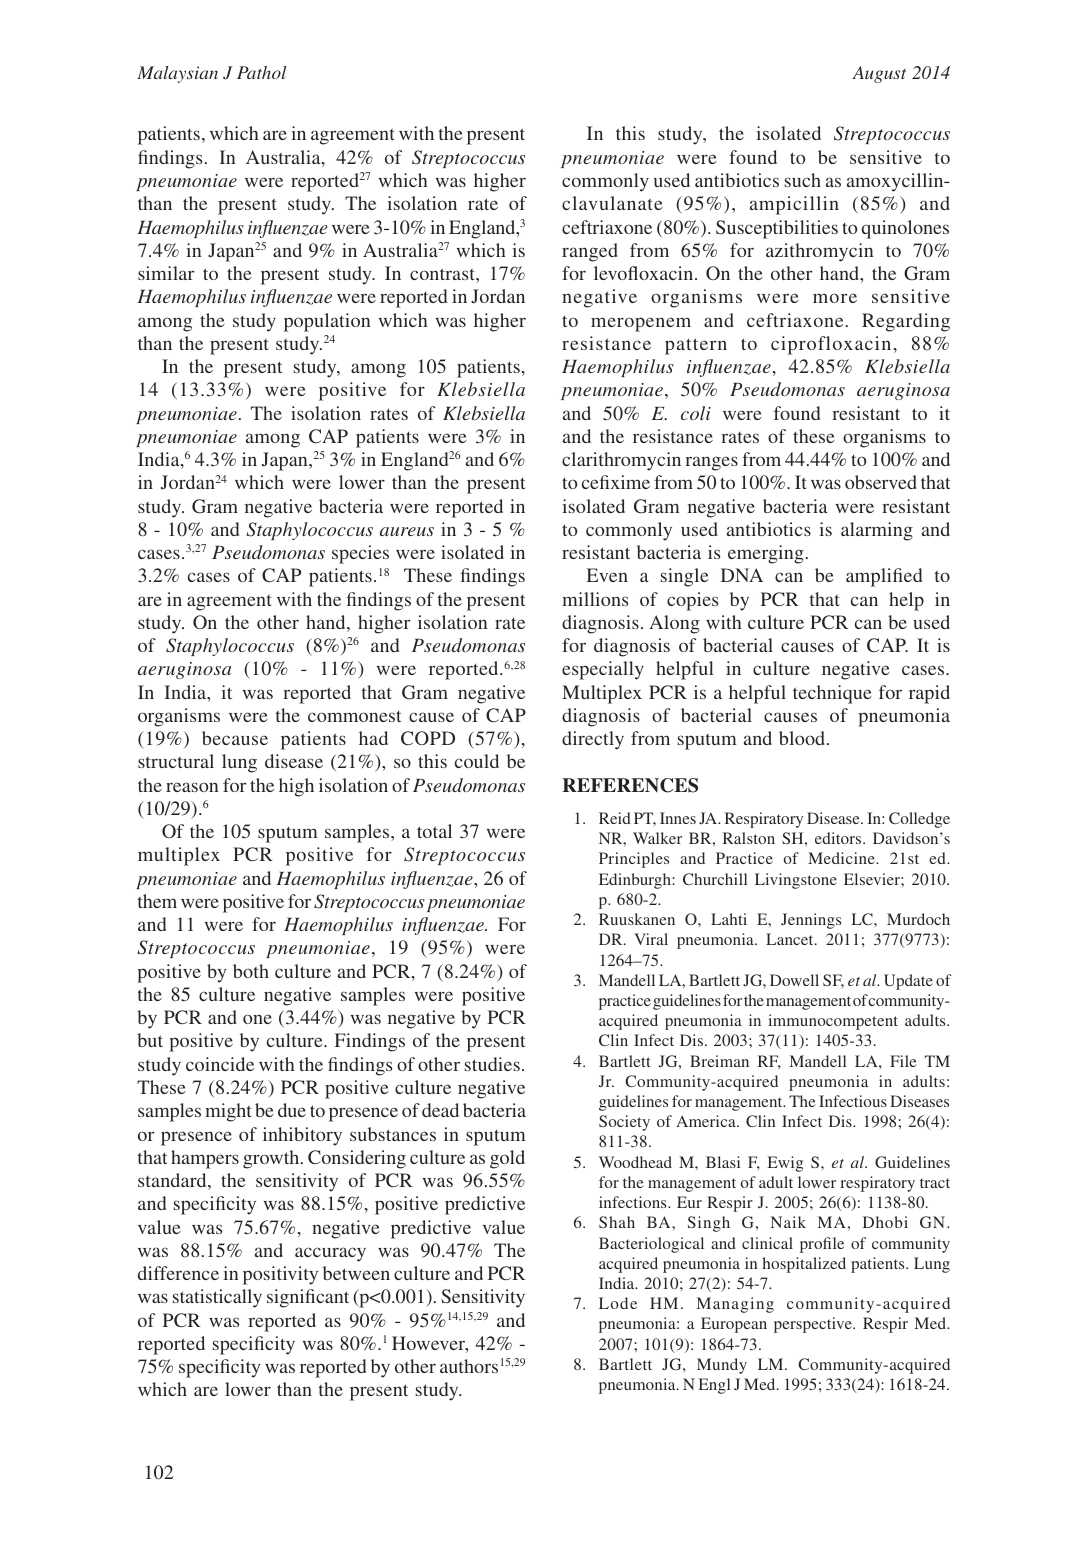 The width and height of the page is (1088, 1543). I want to click on species, so click(360, 554).
